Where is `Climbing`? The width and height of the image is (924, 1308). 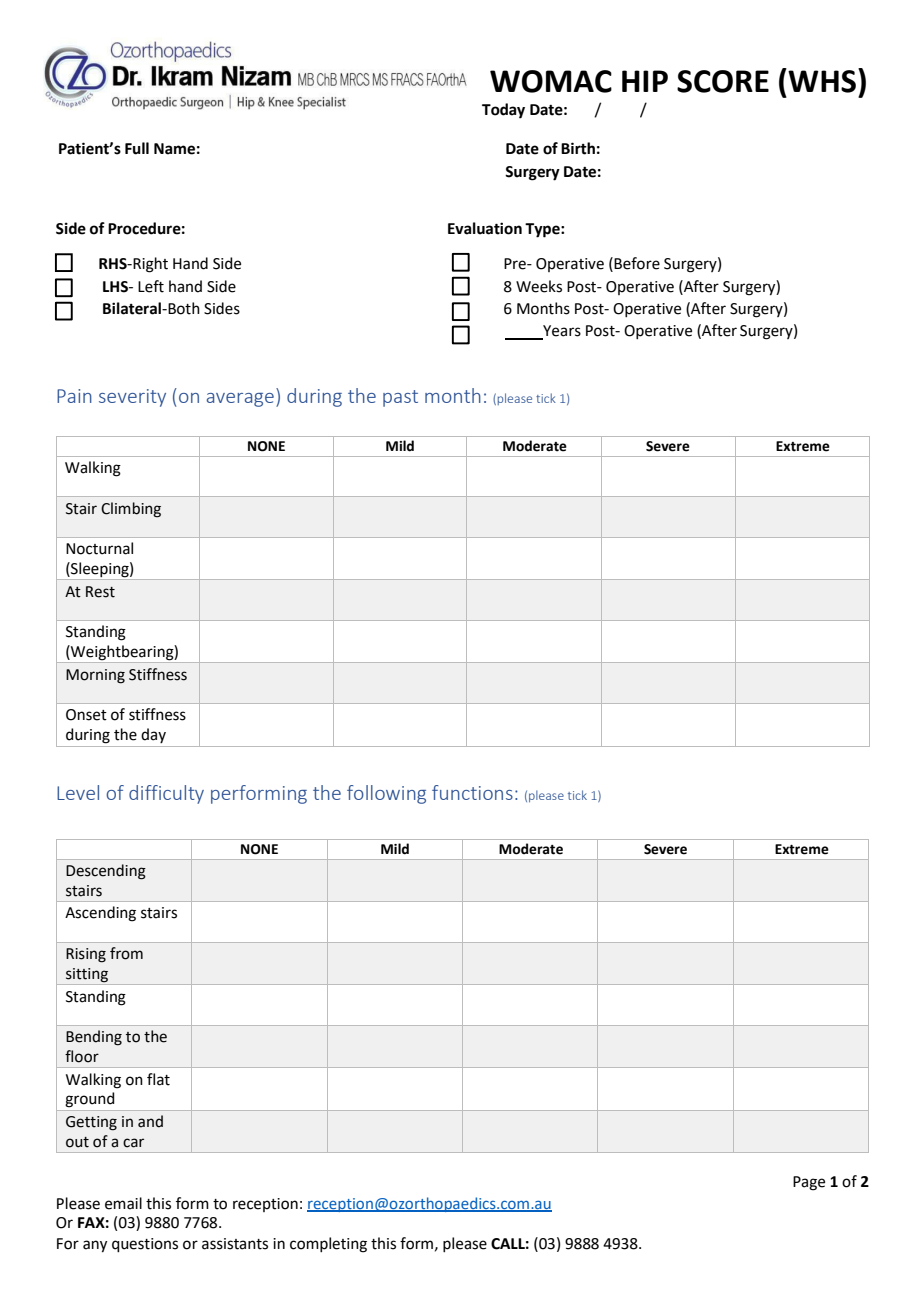 Climbing is located at coordinates (131, 510).
